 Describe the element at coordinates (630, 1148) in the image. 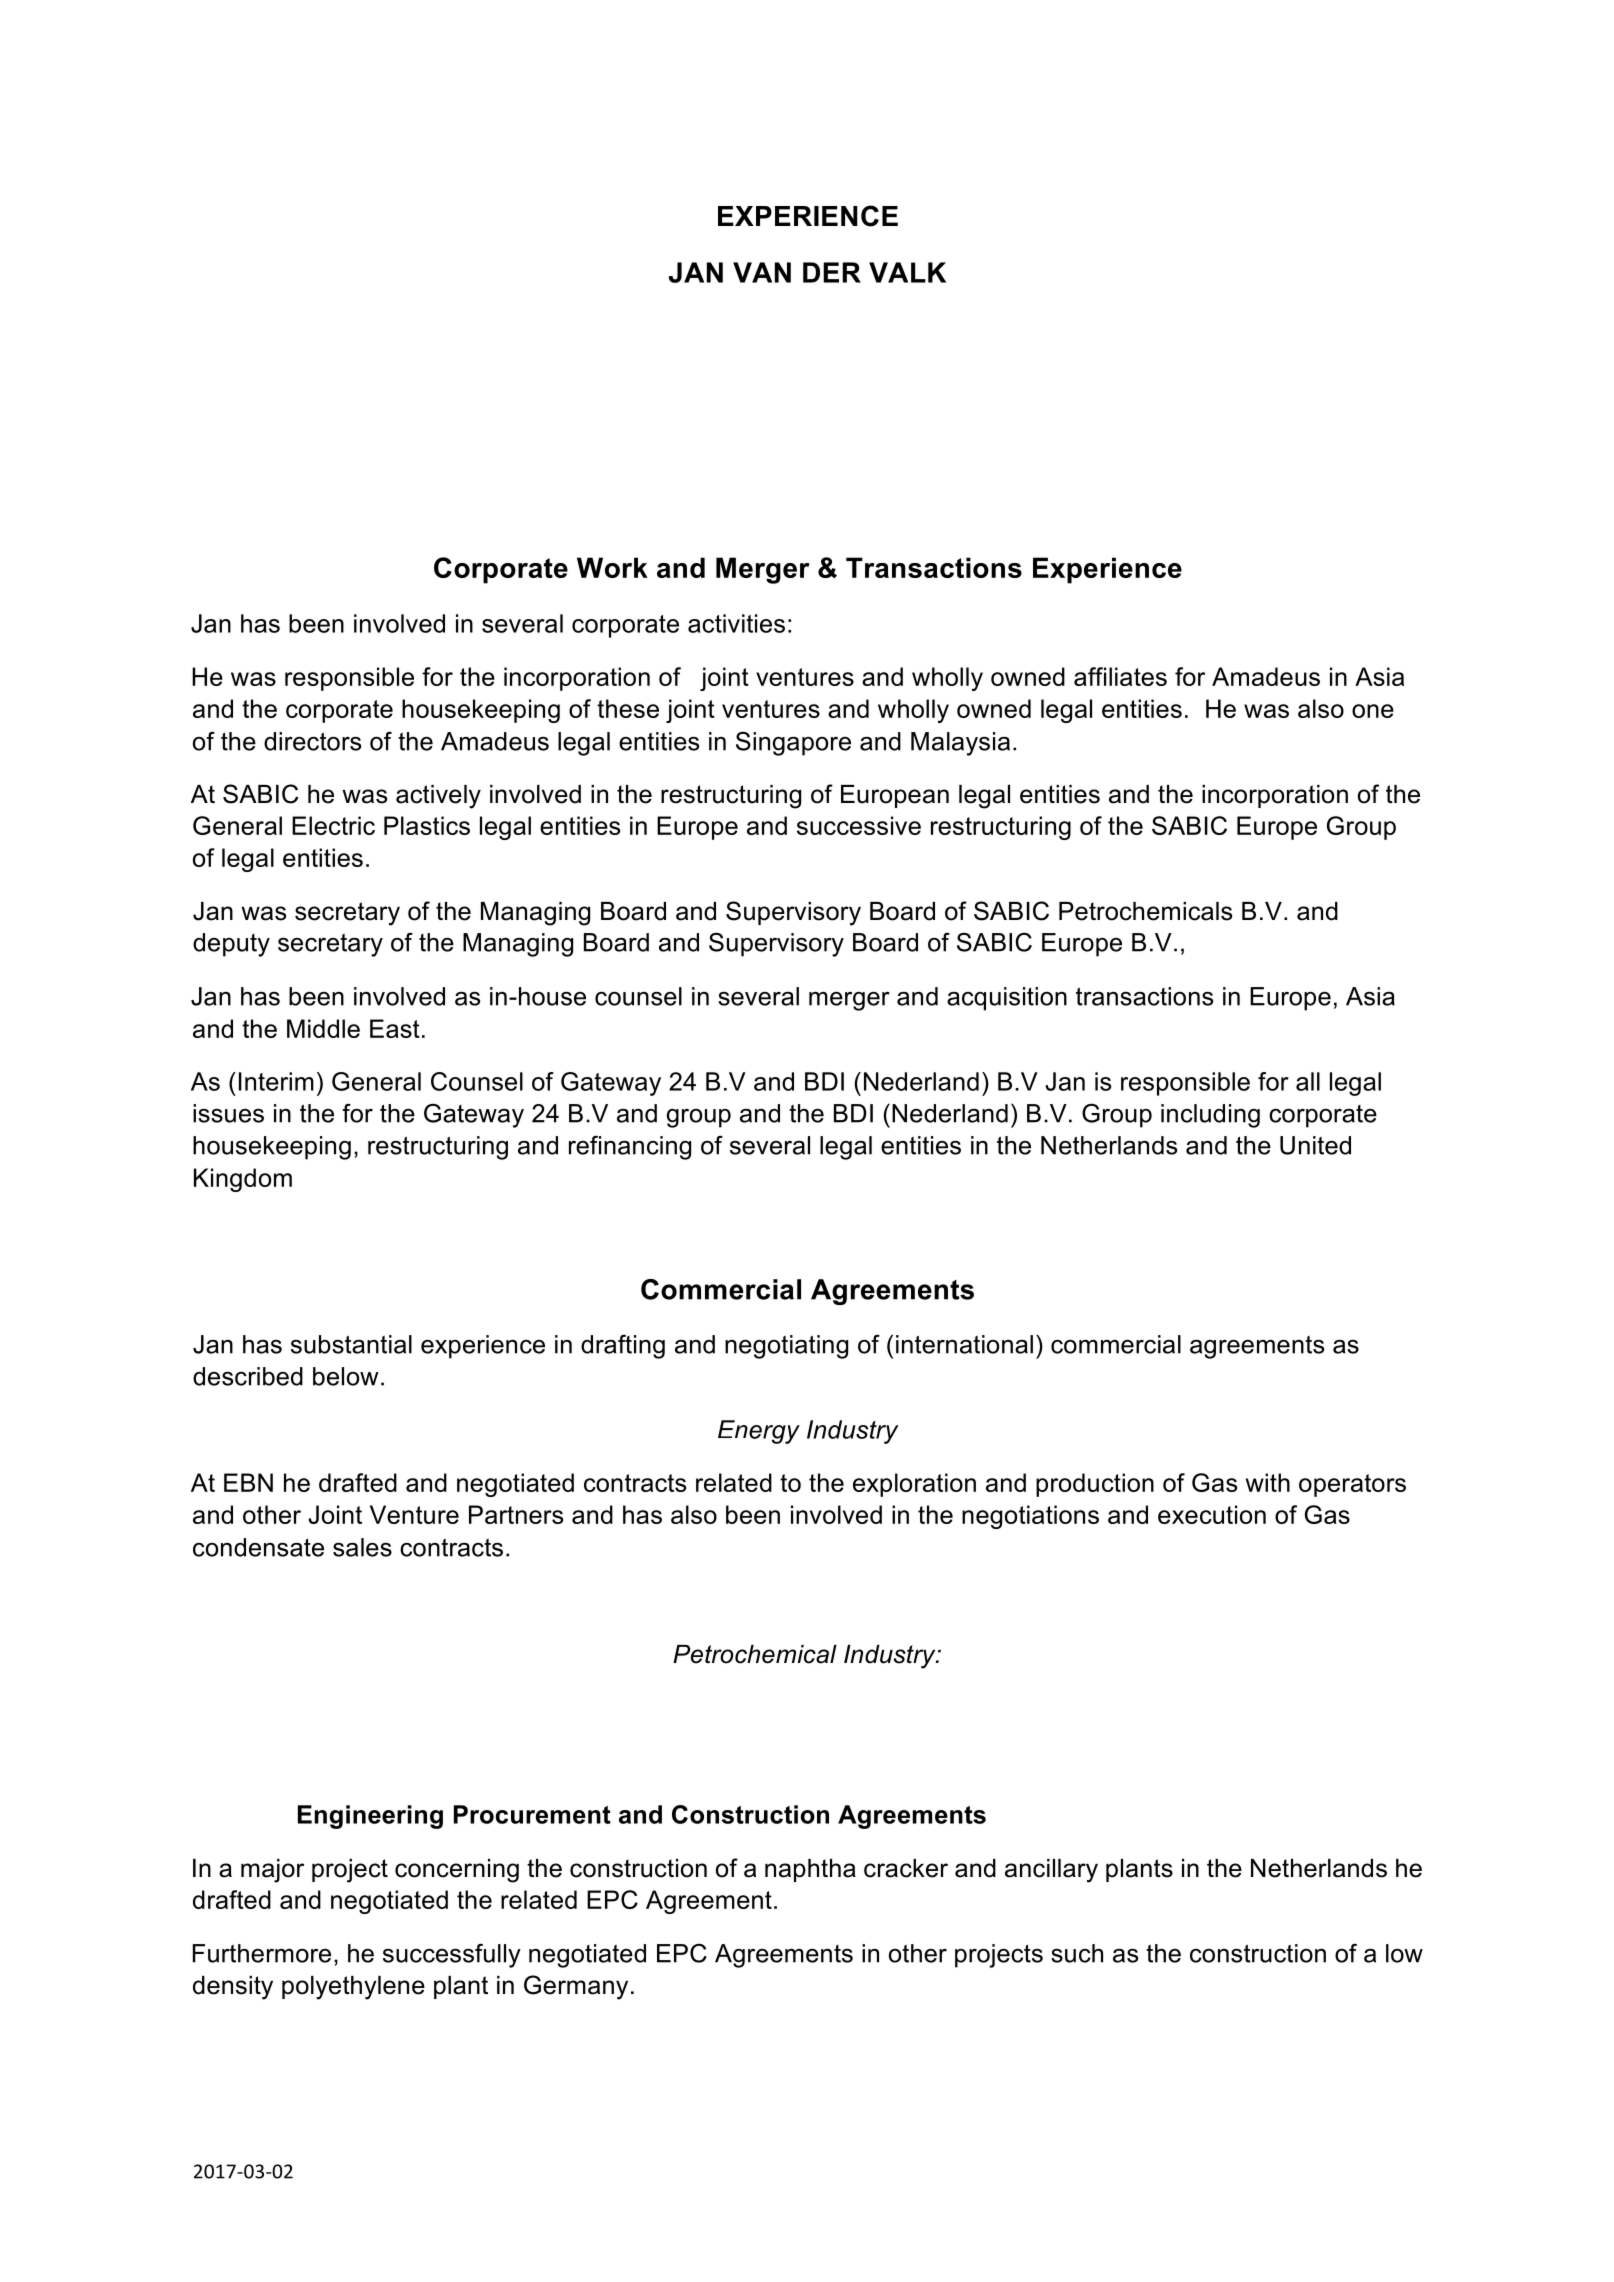

I see `refinancing` at that location.
